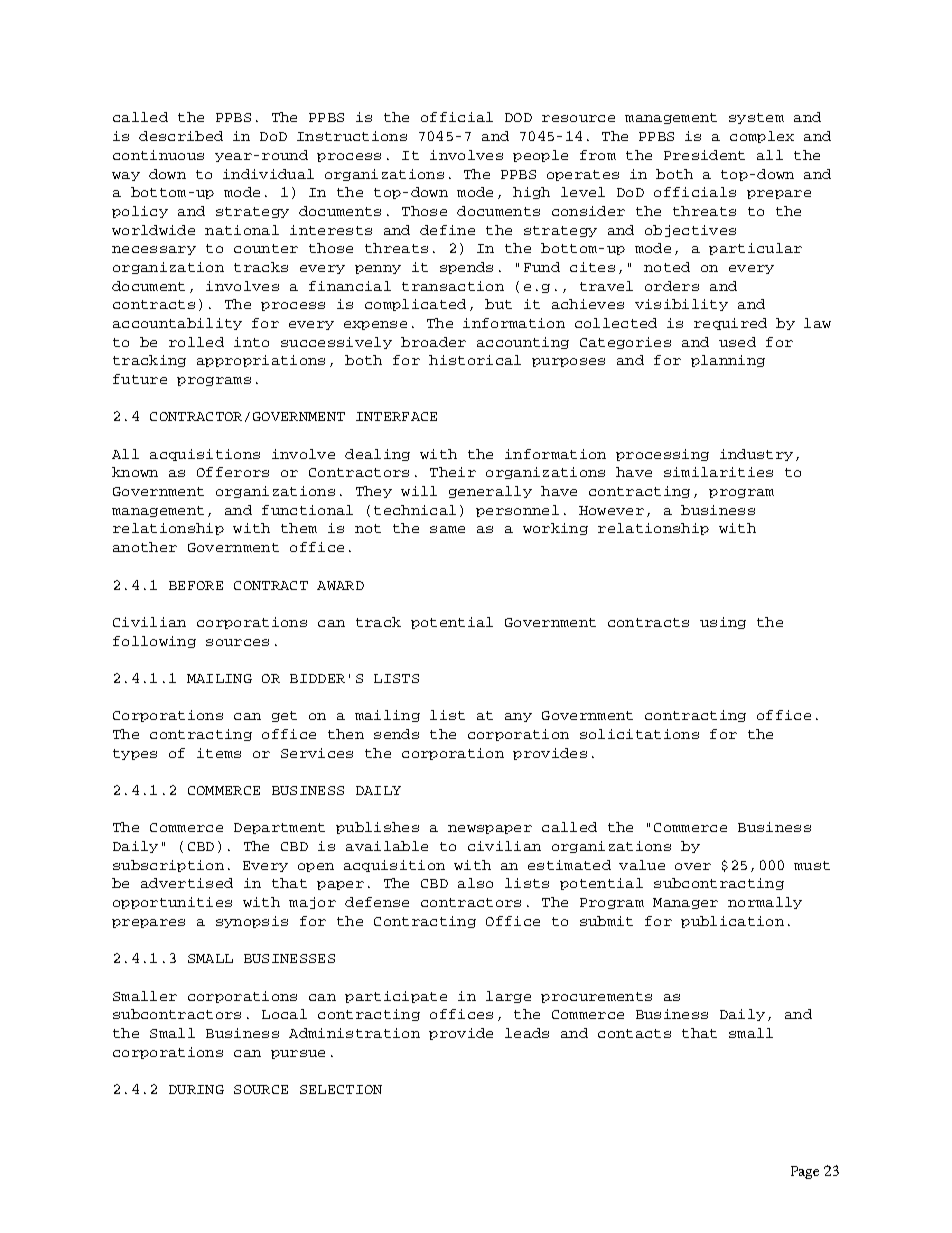 This document has width=952, height=1233. I want to click on Page, so click(805, 1172).
